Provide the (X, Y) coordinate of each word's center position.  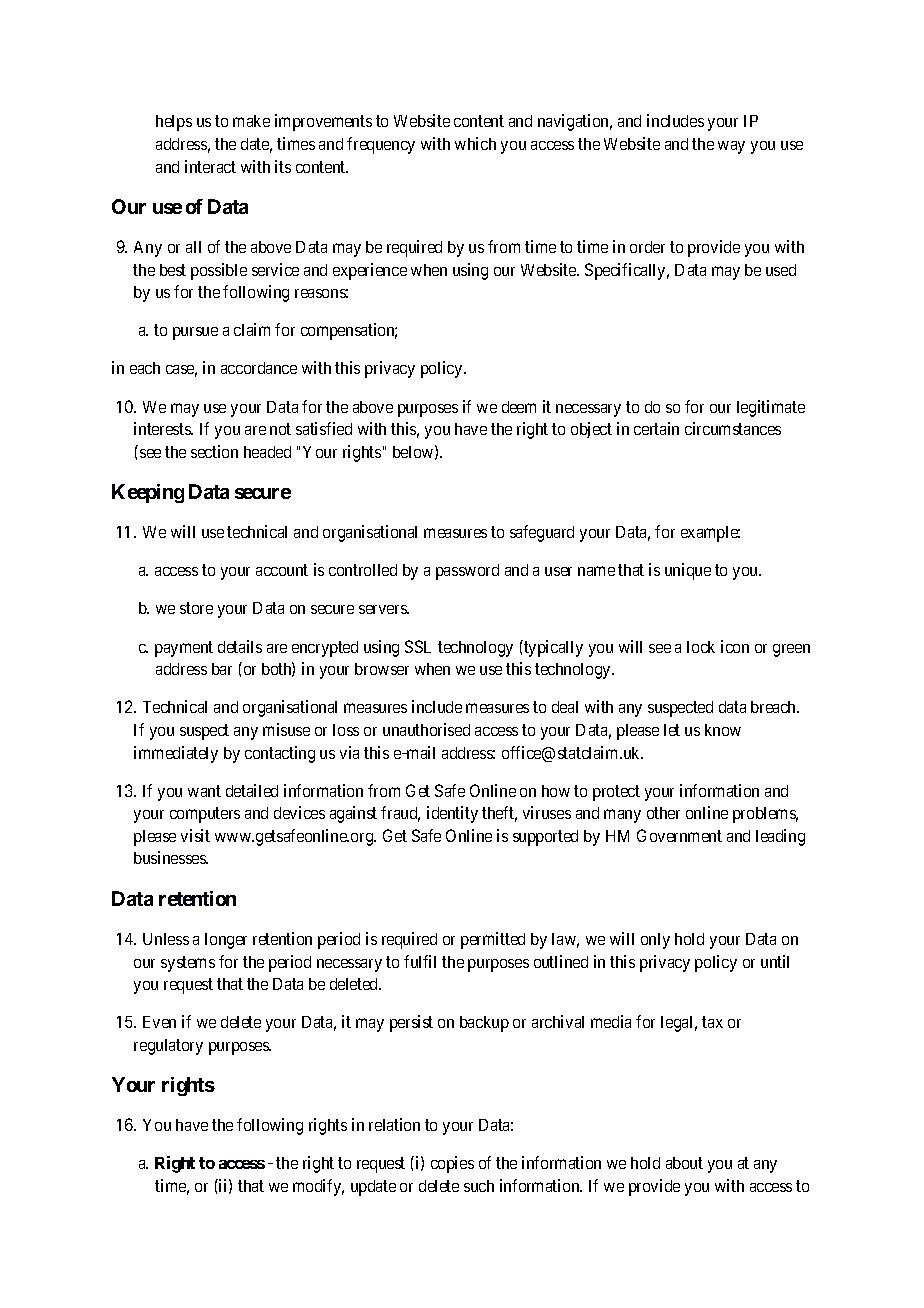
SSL (418, 646)
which (475, 143)
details (240, 646)
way (731, 147)
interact (210, 166)
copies (452, 1164)
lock (701, 647)
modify (318, 1187)
